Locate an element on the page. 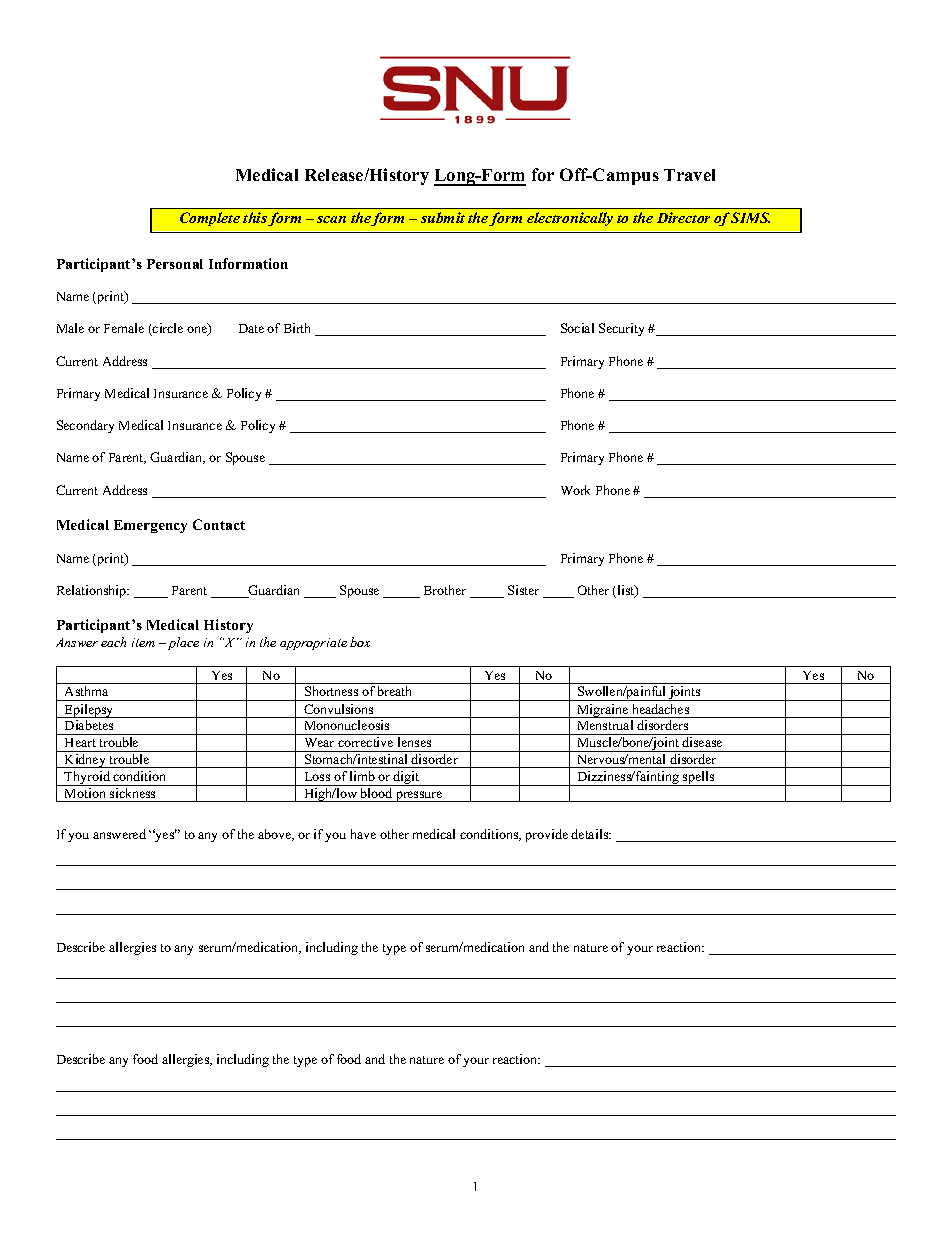 The image size is (952, 1233). Sister is located at coordinates (523, 590).
